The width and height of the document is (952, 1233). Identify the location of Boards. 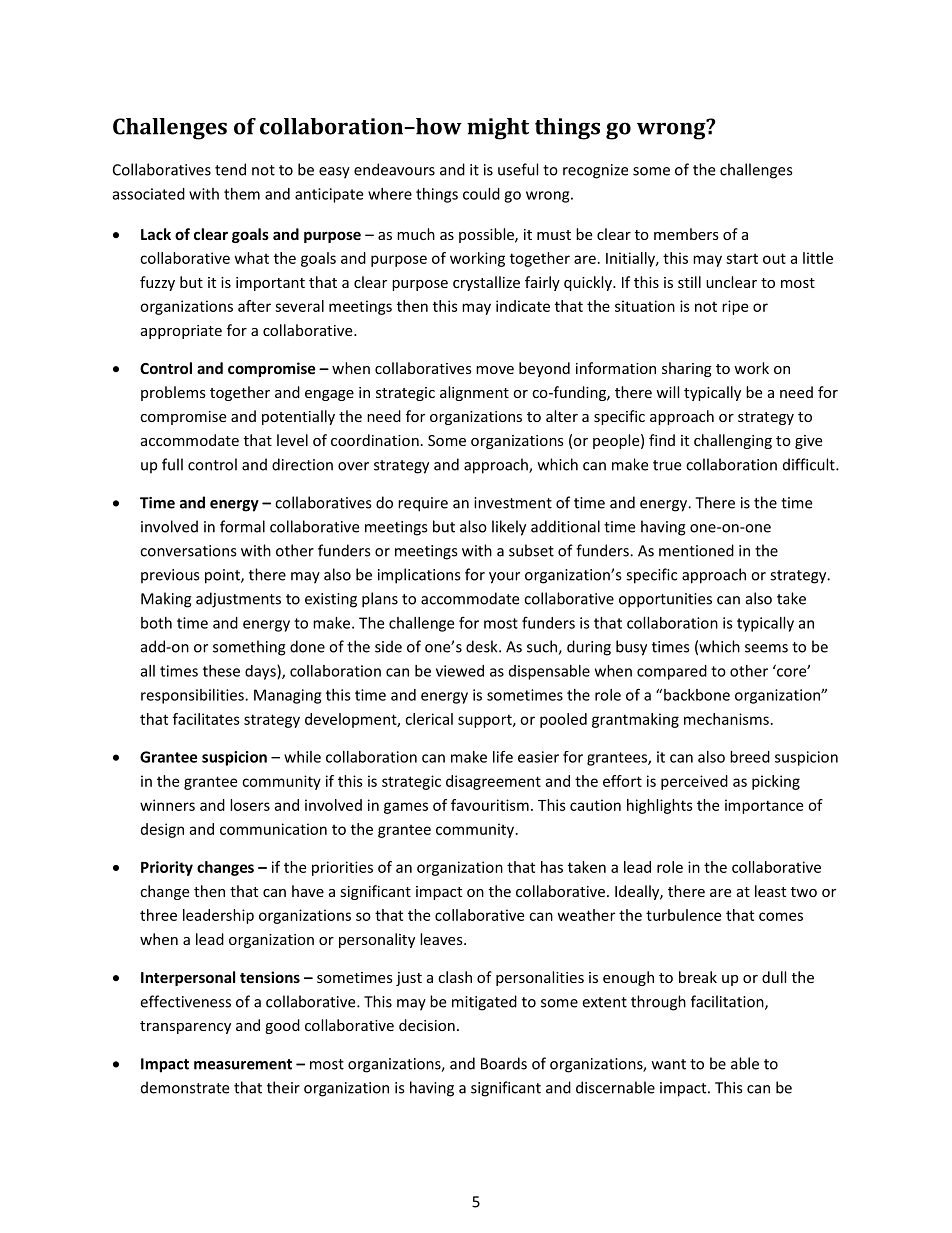
(504, 1063).
